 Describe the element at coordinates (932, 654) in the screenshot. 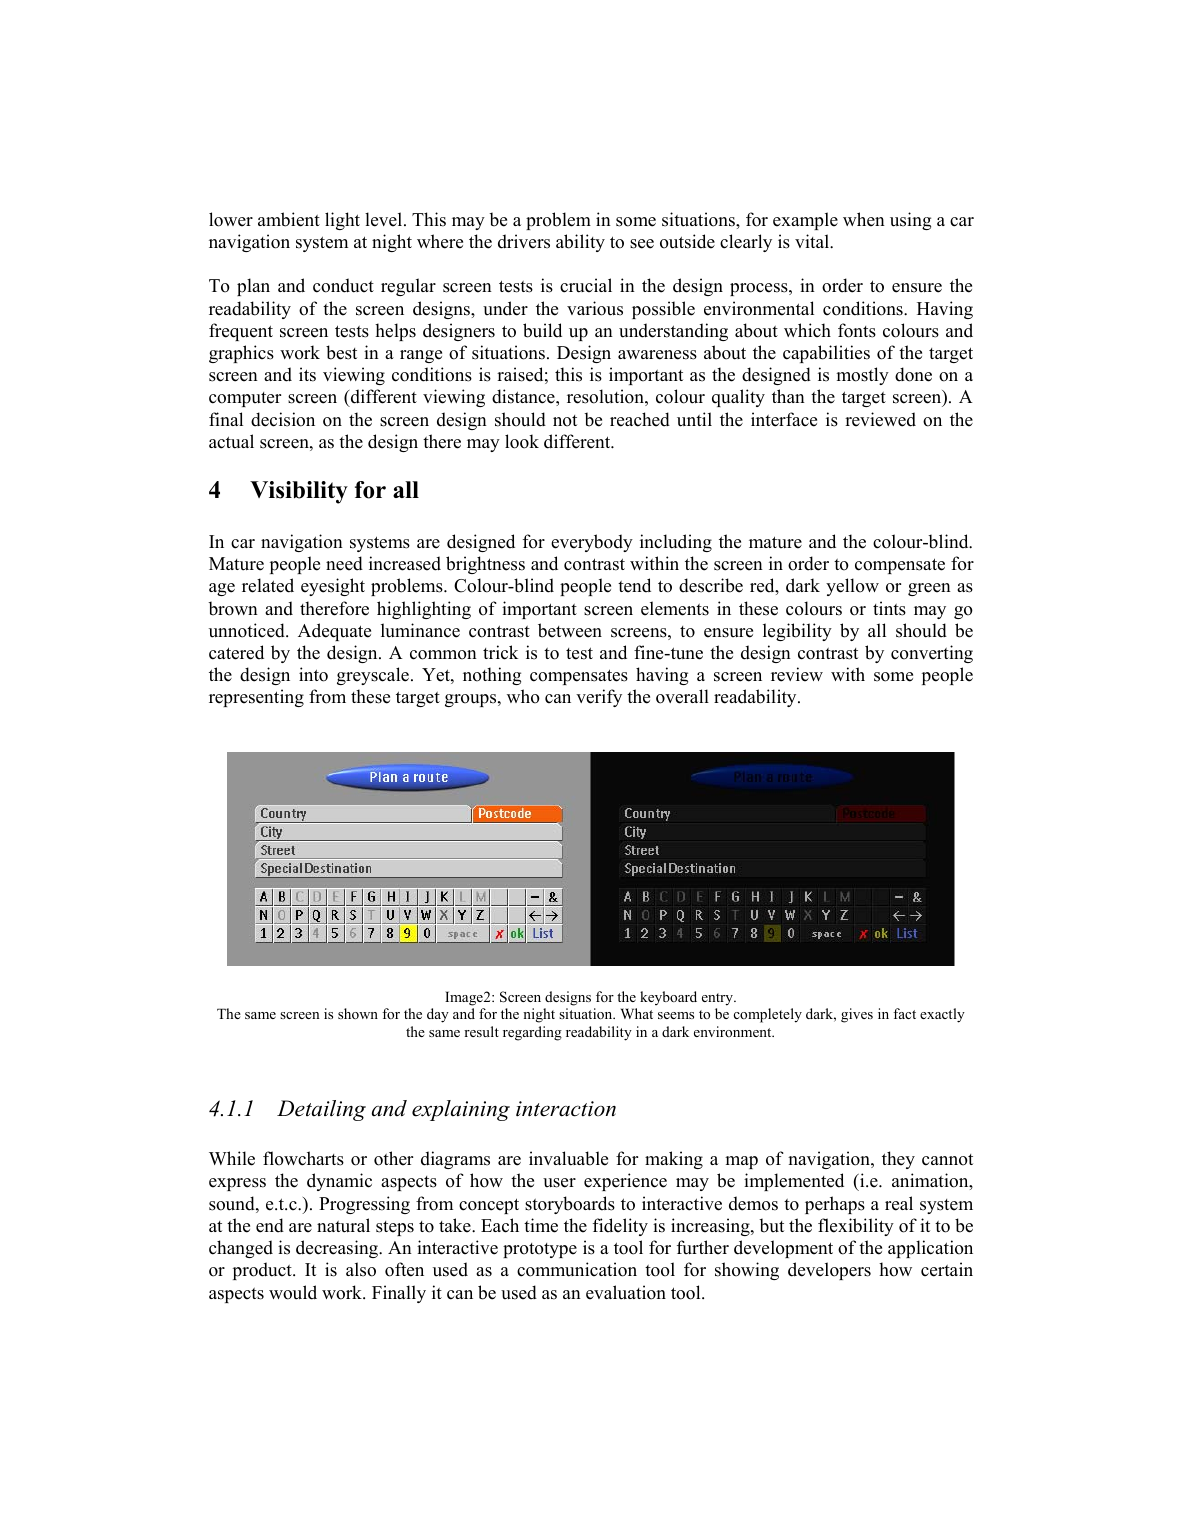

I see `converting` at that location.
